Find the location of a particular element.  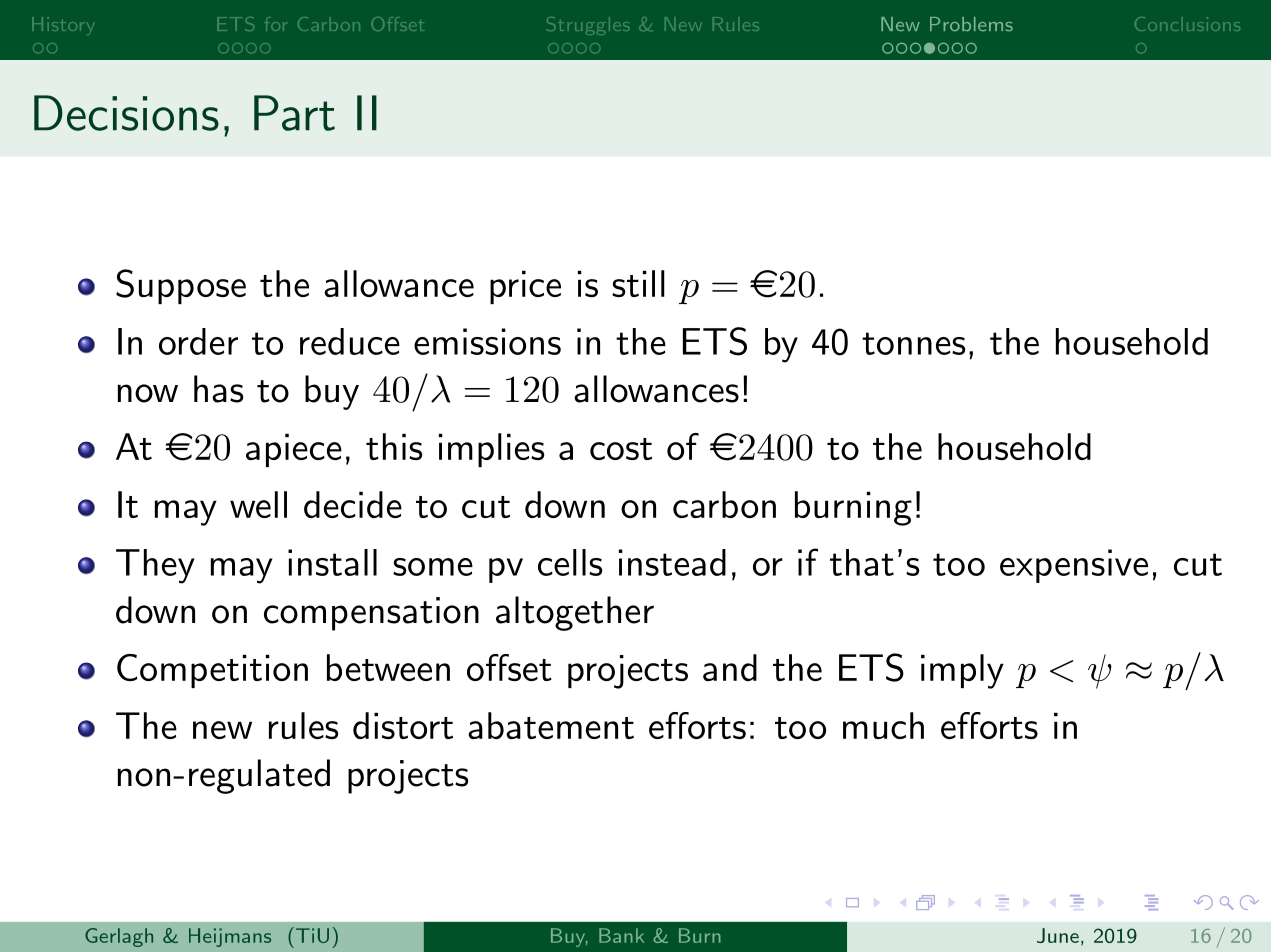

much is located at coordinates (883, 725).
